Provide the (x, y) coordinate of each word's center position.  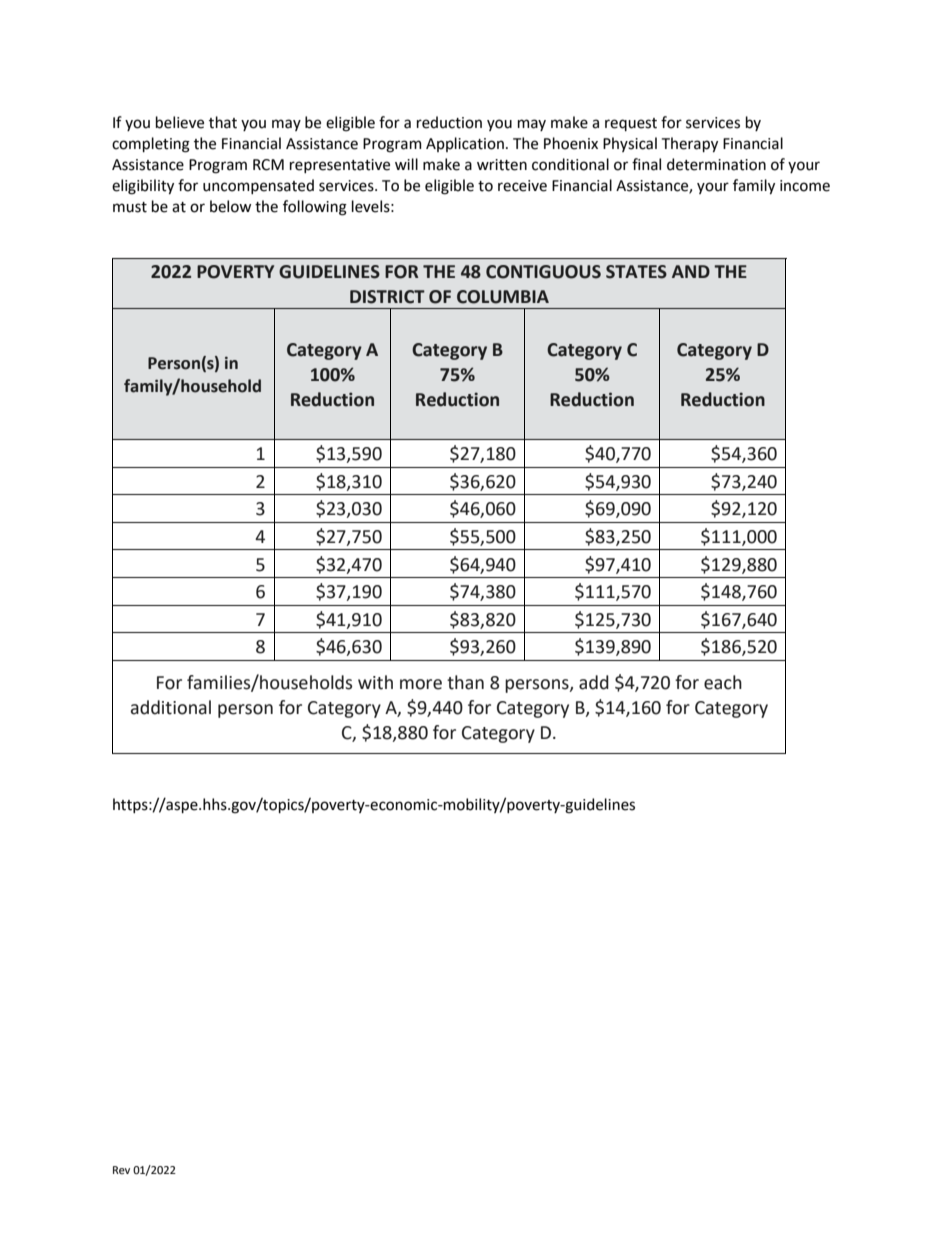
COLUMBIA (503, 297)
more (421, 684)
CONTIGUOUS (543, 272)
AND (691, 271)
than (465, 682)
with (375, 682)
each (723, 682)
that (223, 122)
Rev (121, 1170)
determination (716, 164)
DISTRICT (387, 297)
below (230, 206)
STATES (636, 272)
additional (171, 707)
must (130, 207)
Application (465, 144)
